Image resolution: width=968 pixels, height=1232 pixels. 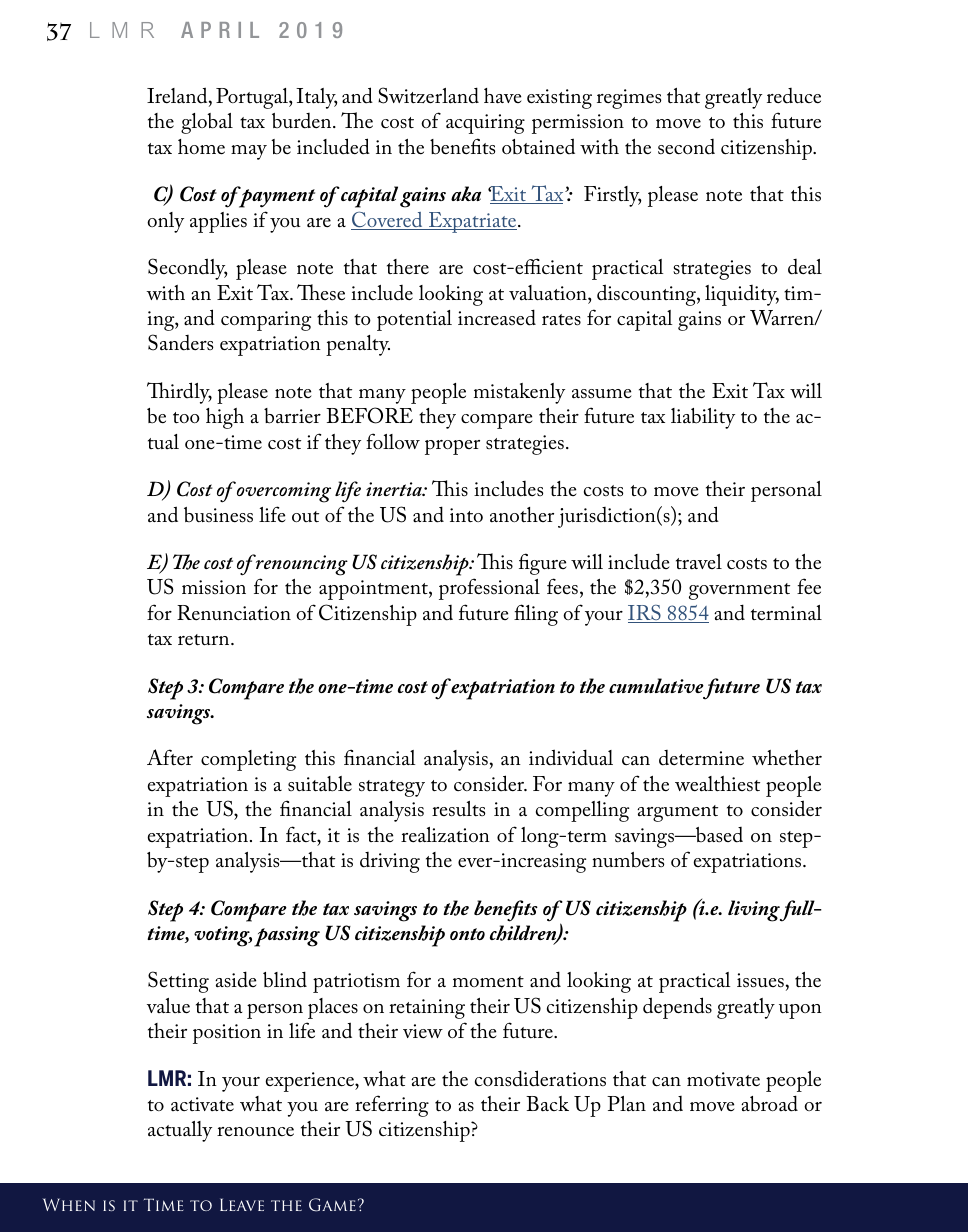 I want to click on Switzerland, so click(x=428, y=95).
